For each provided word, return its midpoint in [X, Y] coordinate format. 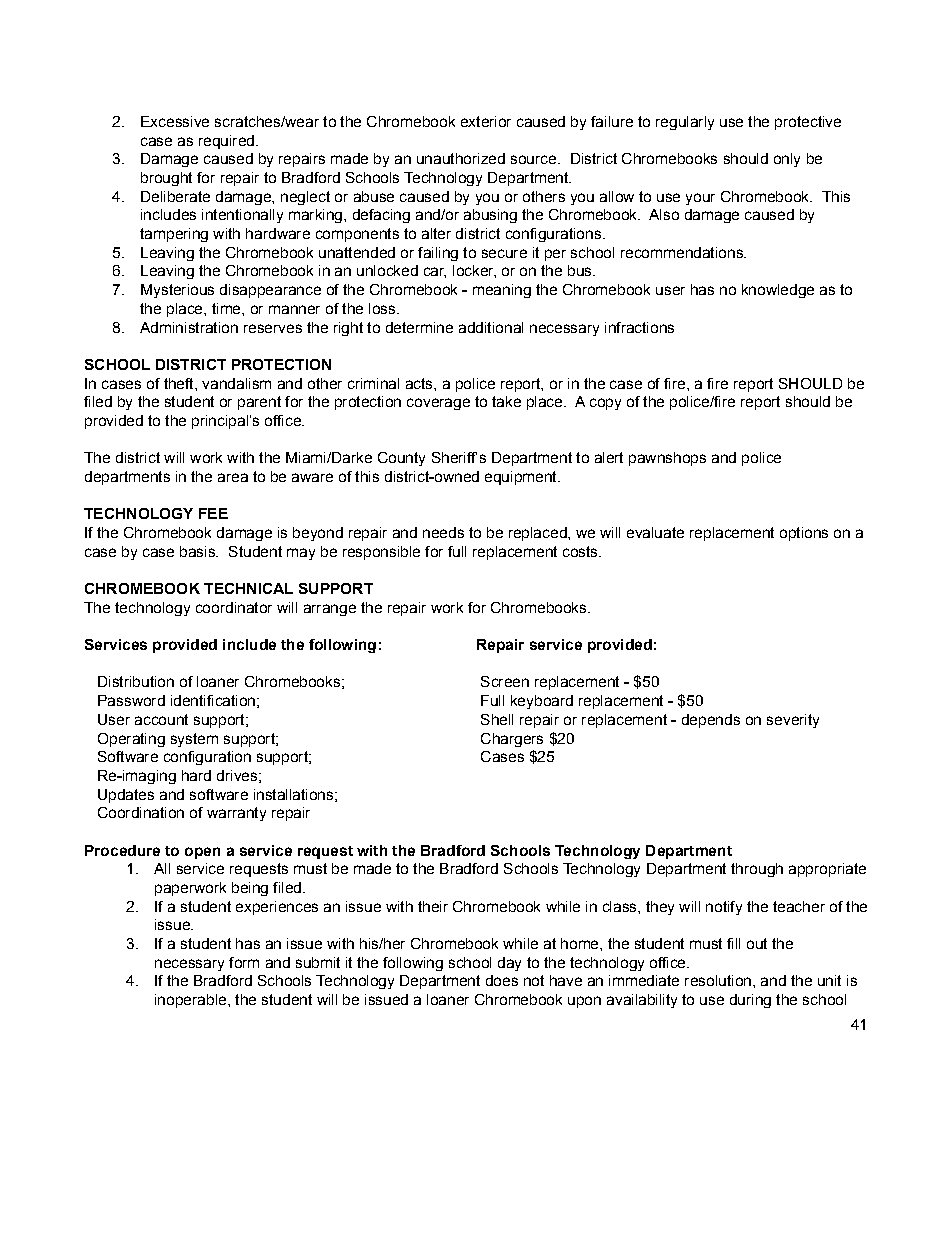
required [226, 142]
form [244, 962]
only [787, 160]
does [502, 980]
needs [443, 532]
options [804, 534]
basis [198, 551]
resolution [718, 980]
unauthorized [461, 158]
